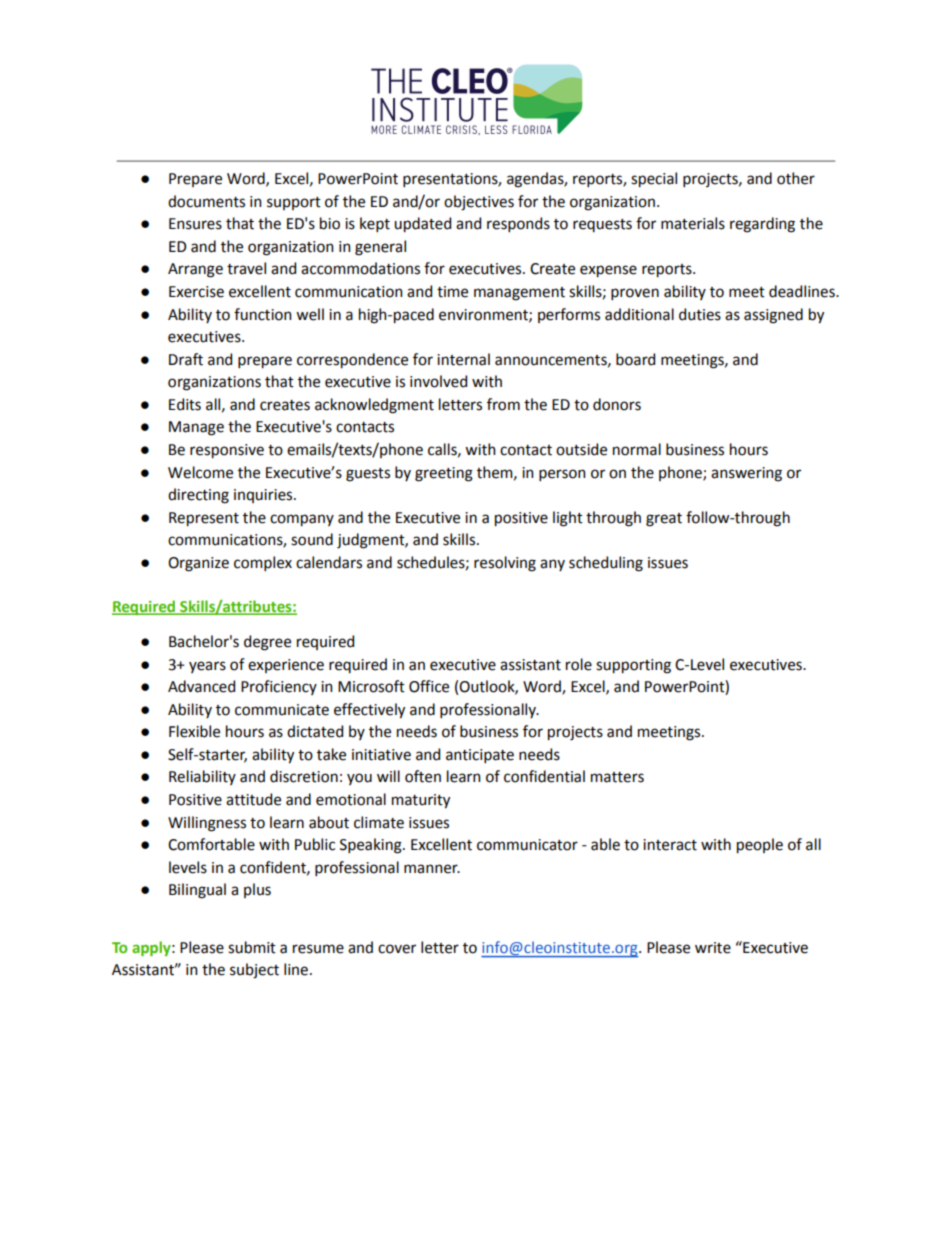 Image resolution: width=952 pixels, height=1233 pixels. What do you see at coordinates (713, 948) in the screenshot?
I see `write` at bounding box center [713, 948].
